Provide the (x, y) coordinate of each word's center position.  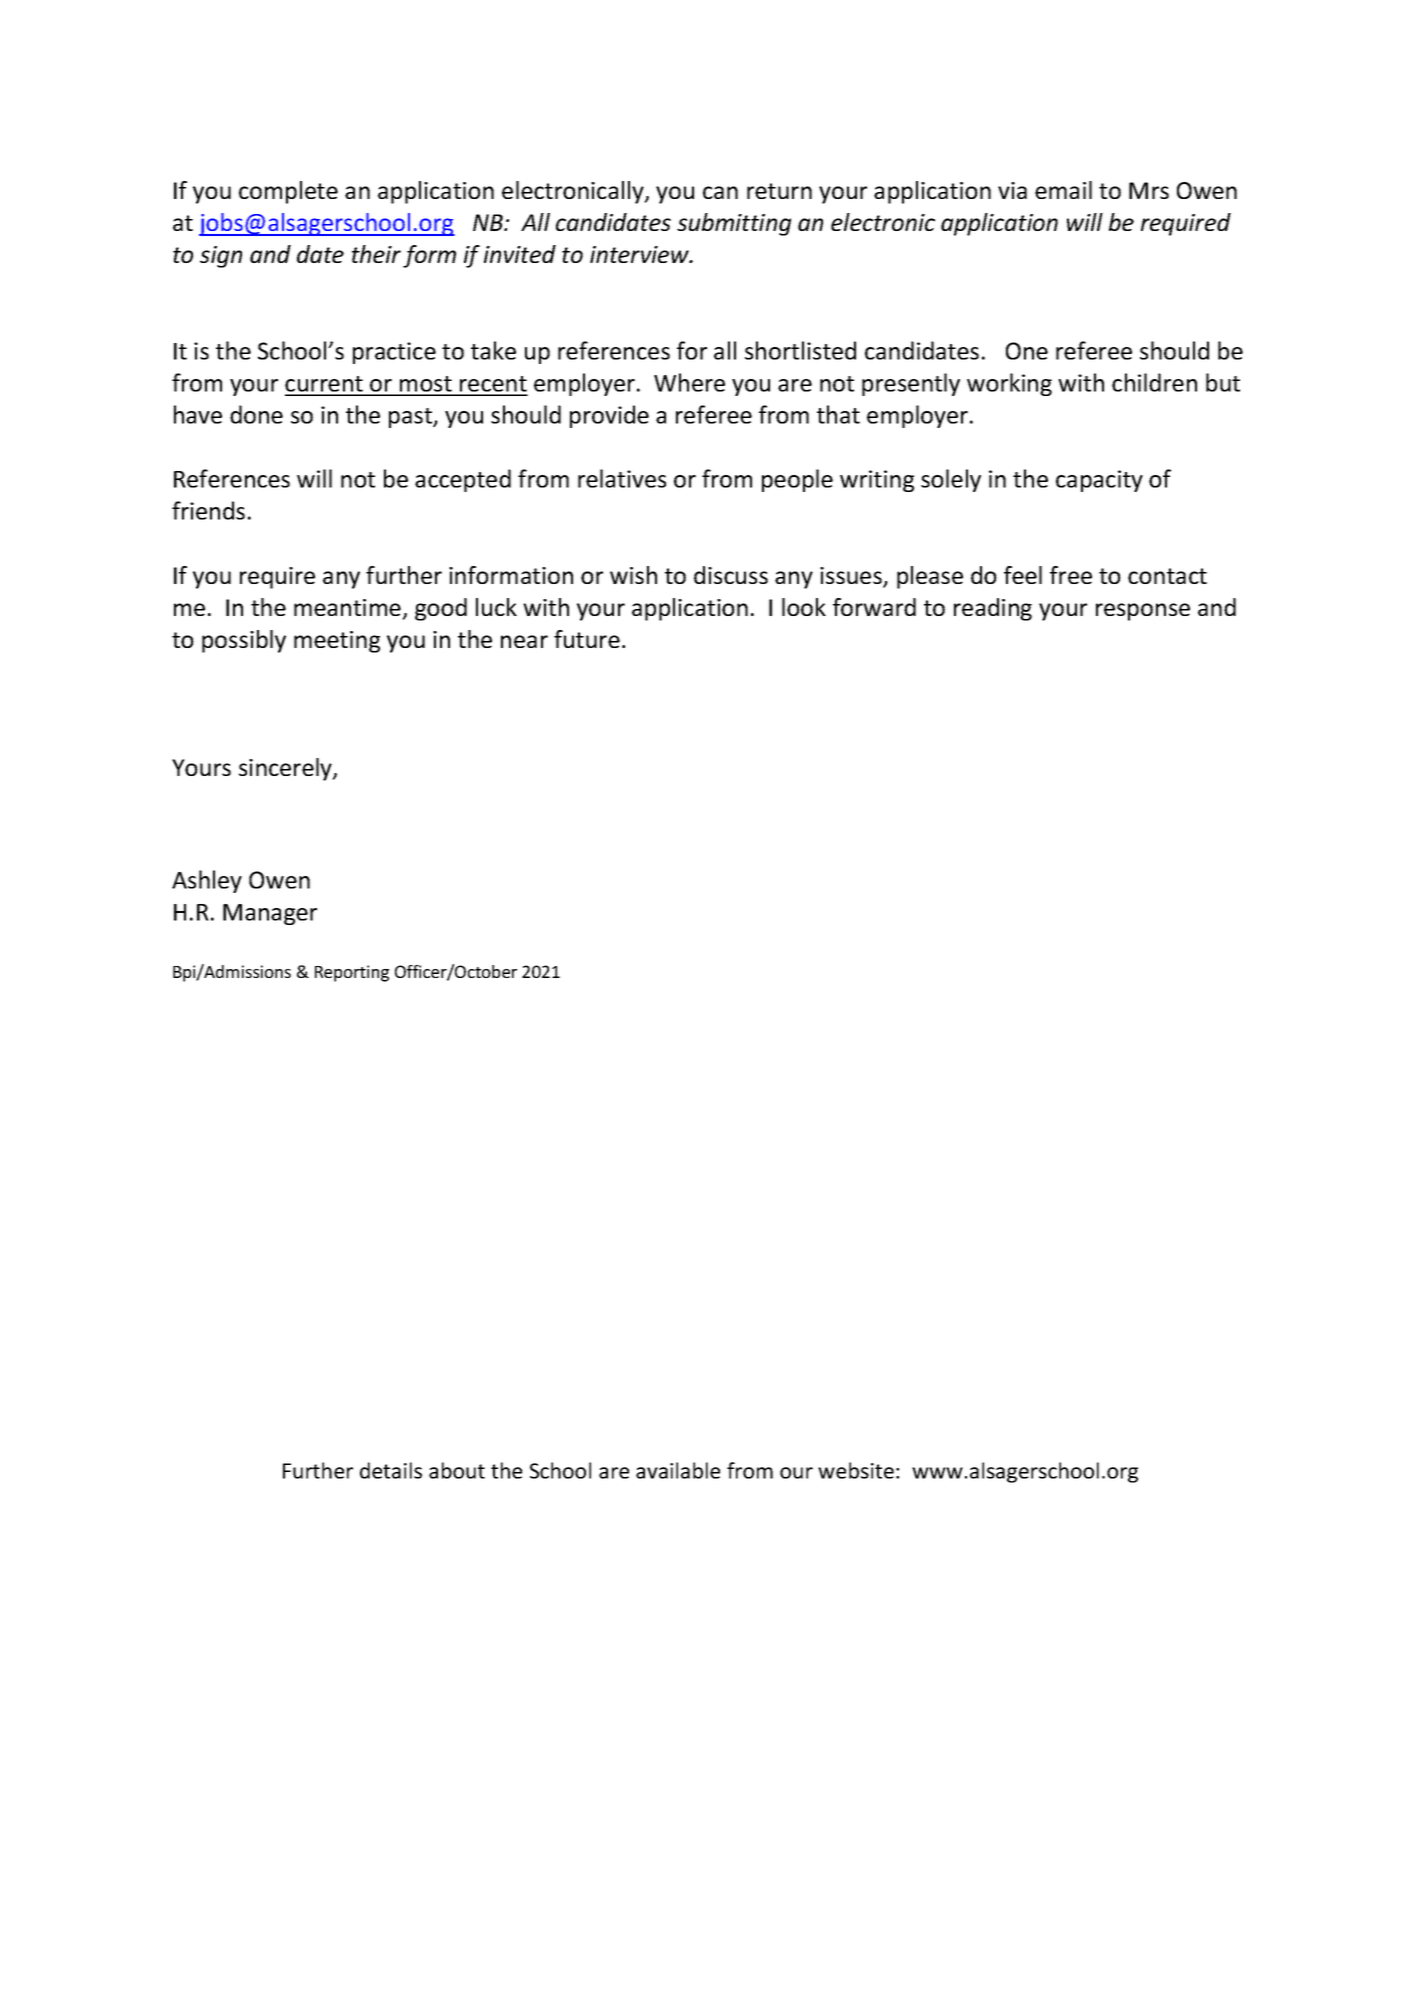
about (457, 1470)
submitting (734, 224)
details (391, 1470)
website (856, 1470)
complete (288, 192)
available (678, 1470)
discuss (731, 575)
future (587, 639)
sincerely (286, 769)
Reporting (352, 973)
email (1063, 190)
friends (208, 510)
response (1143, 612)
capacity (1099, 481)
